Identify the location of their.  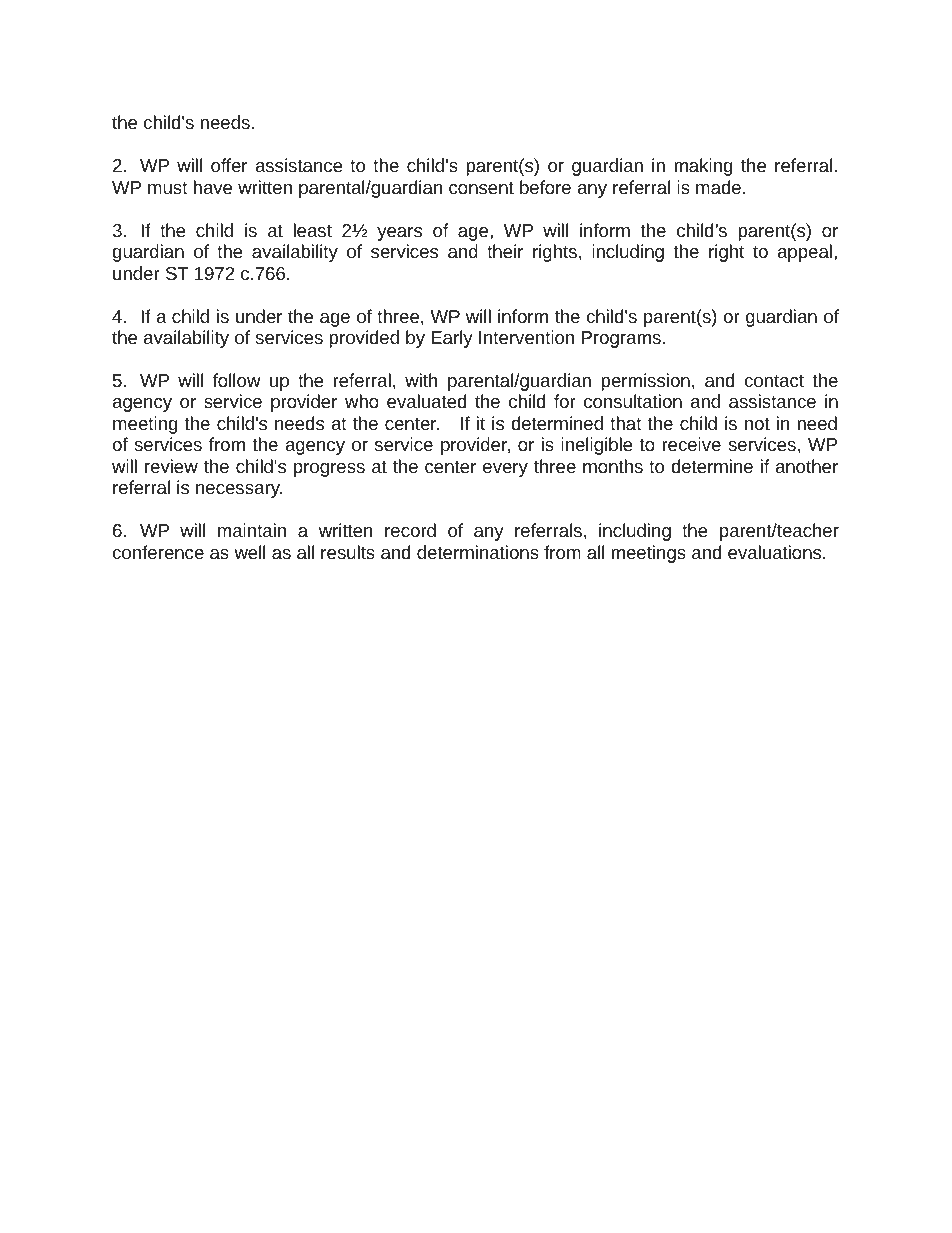
(505, 251).
